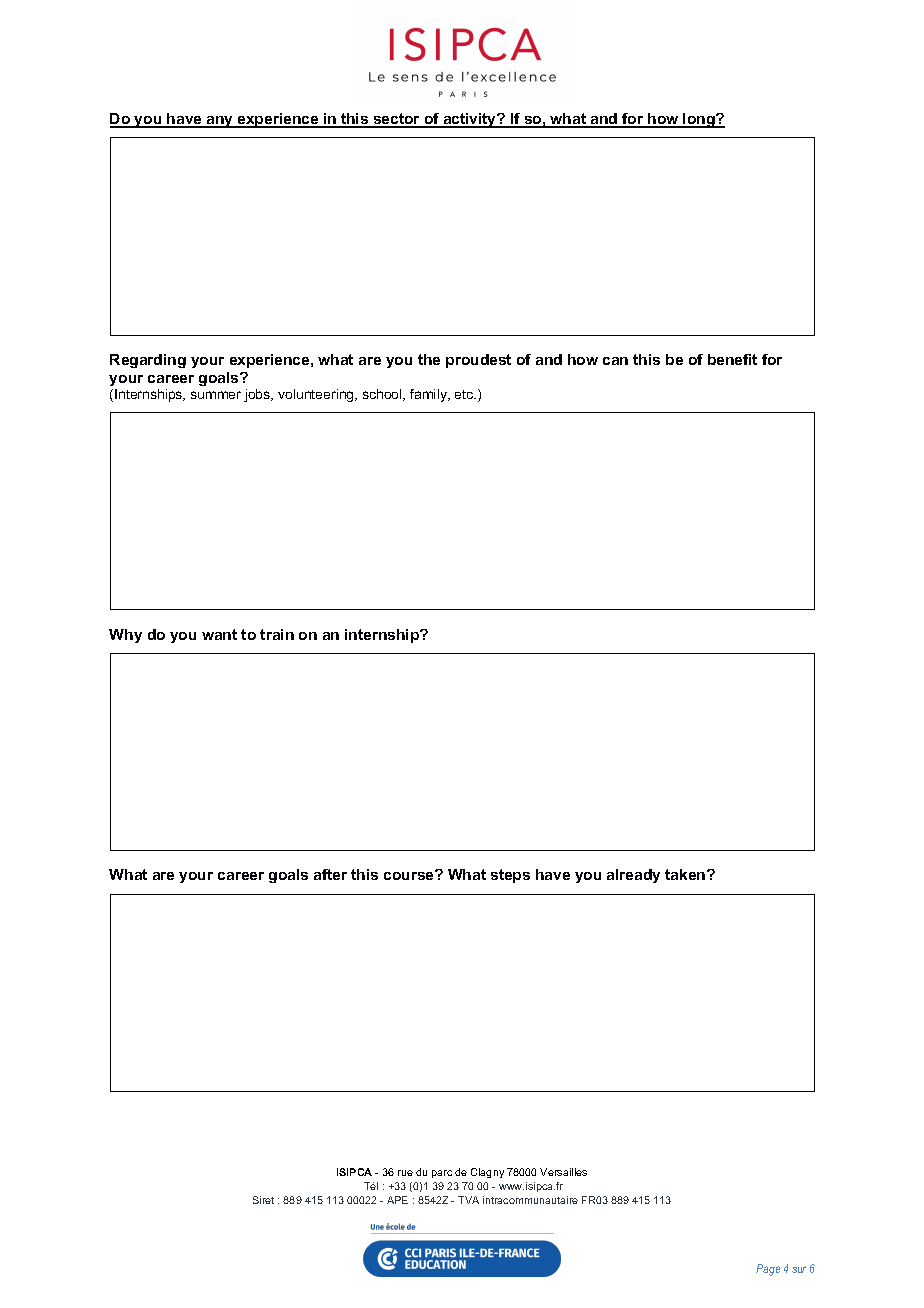 Image resolution: width=924 pixels, height=1308 pixels. I want to click on taken, so click(686, 874).
